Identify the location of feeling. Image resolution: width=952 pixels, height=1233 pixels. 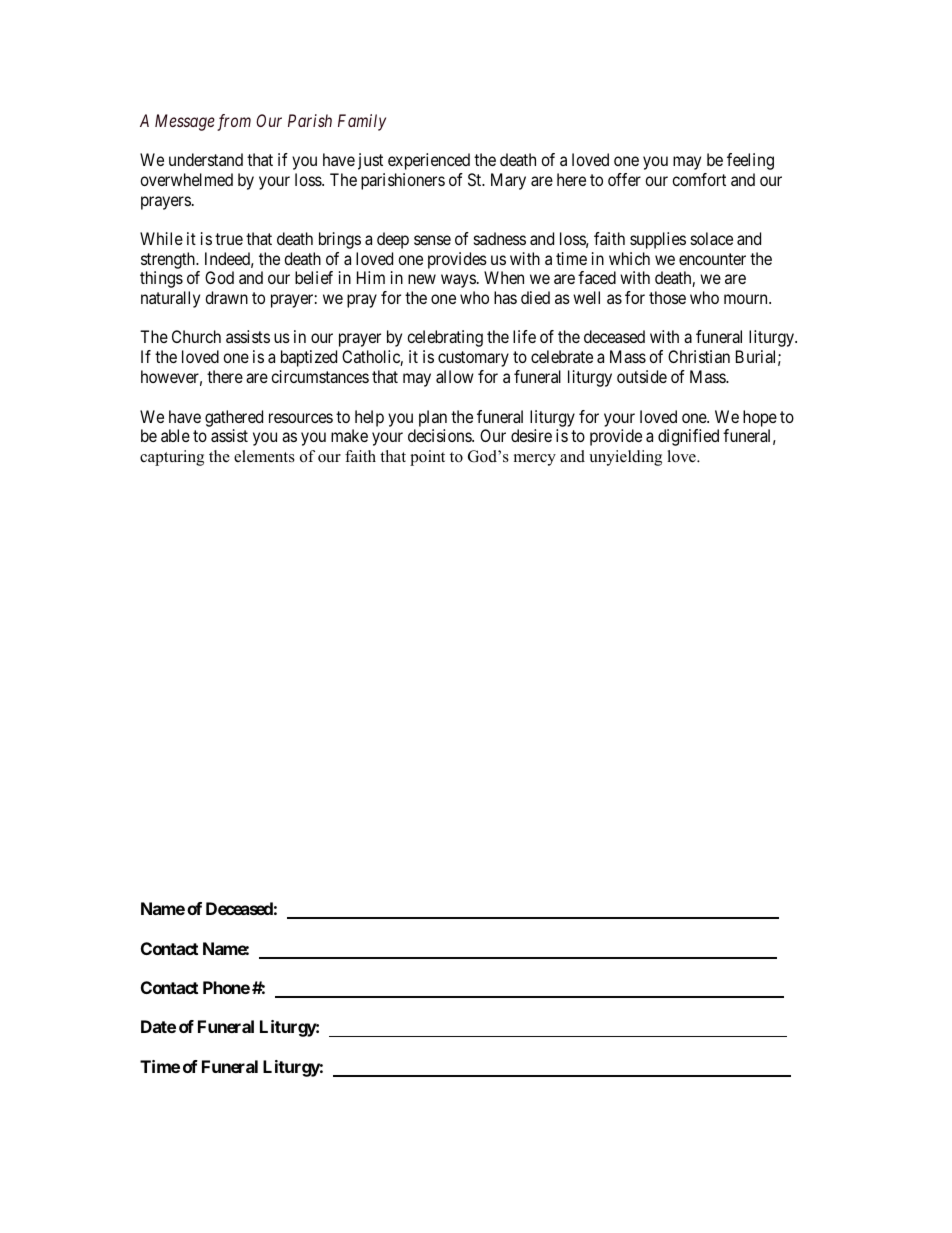
(750, 161).
